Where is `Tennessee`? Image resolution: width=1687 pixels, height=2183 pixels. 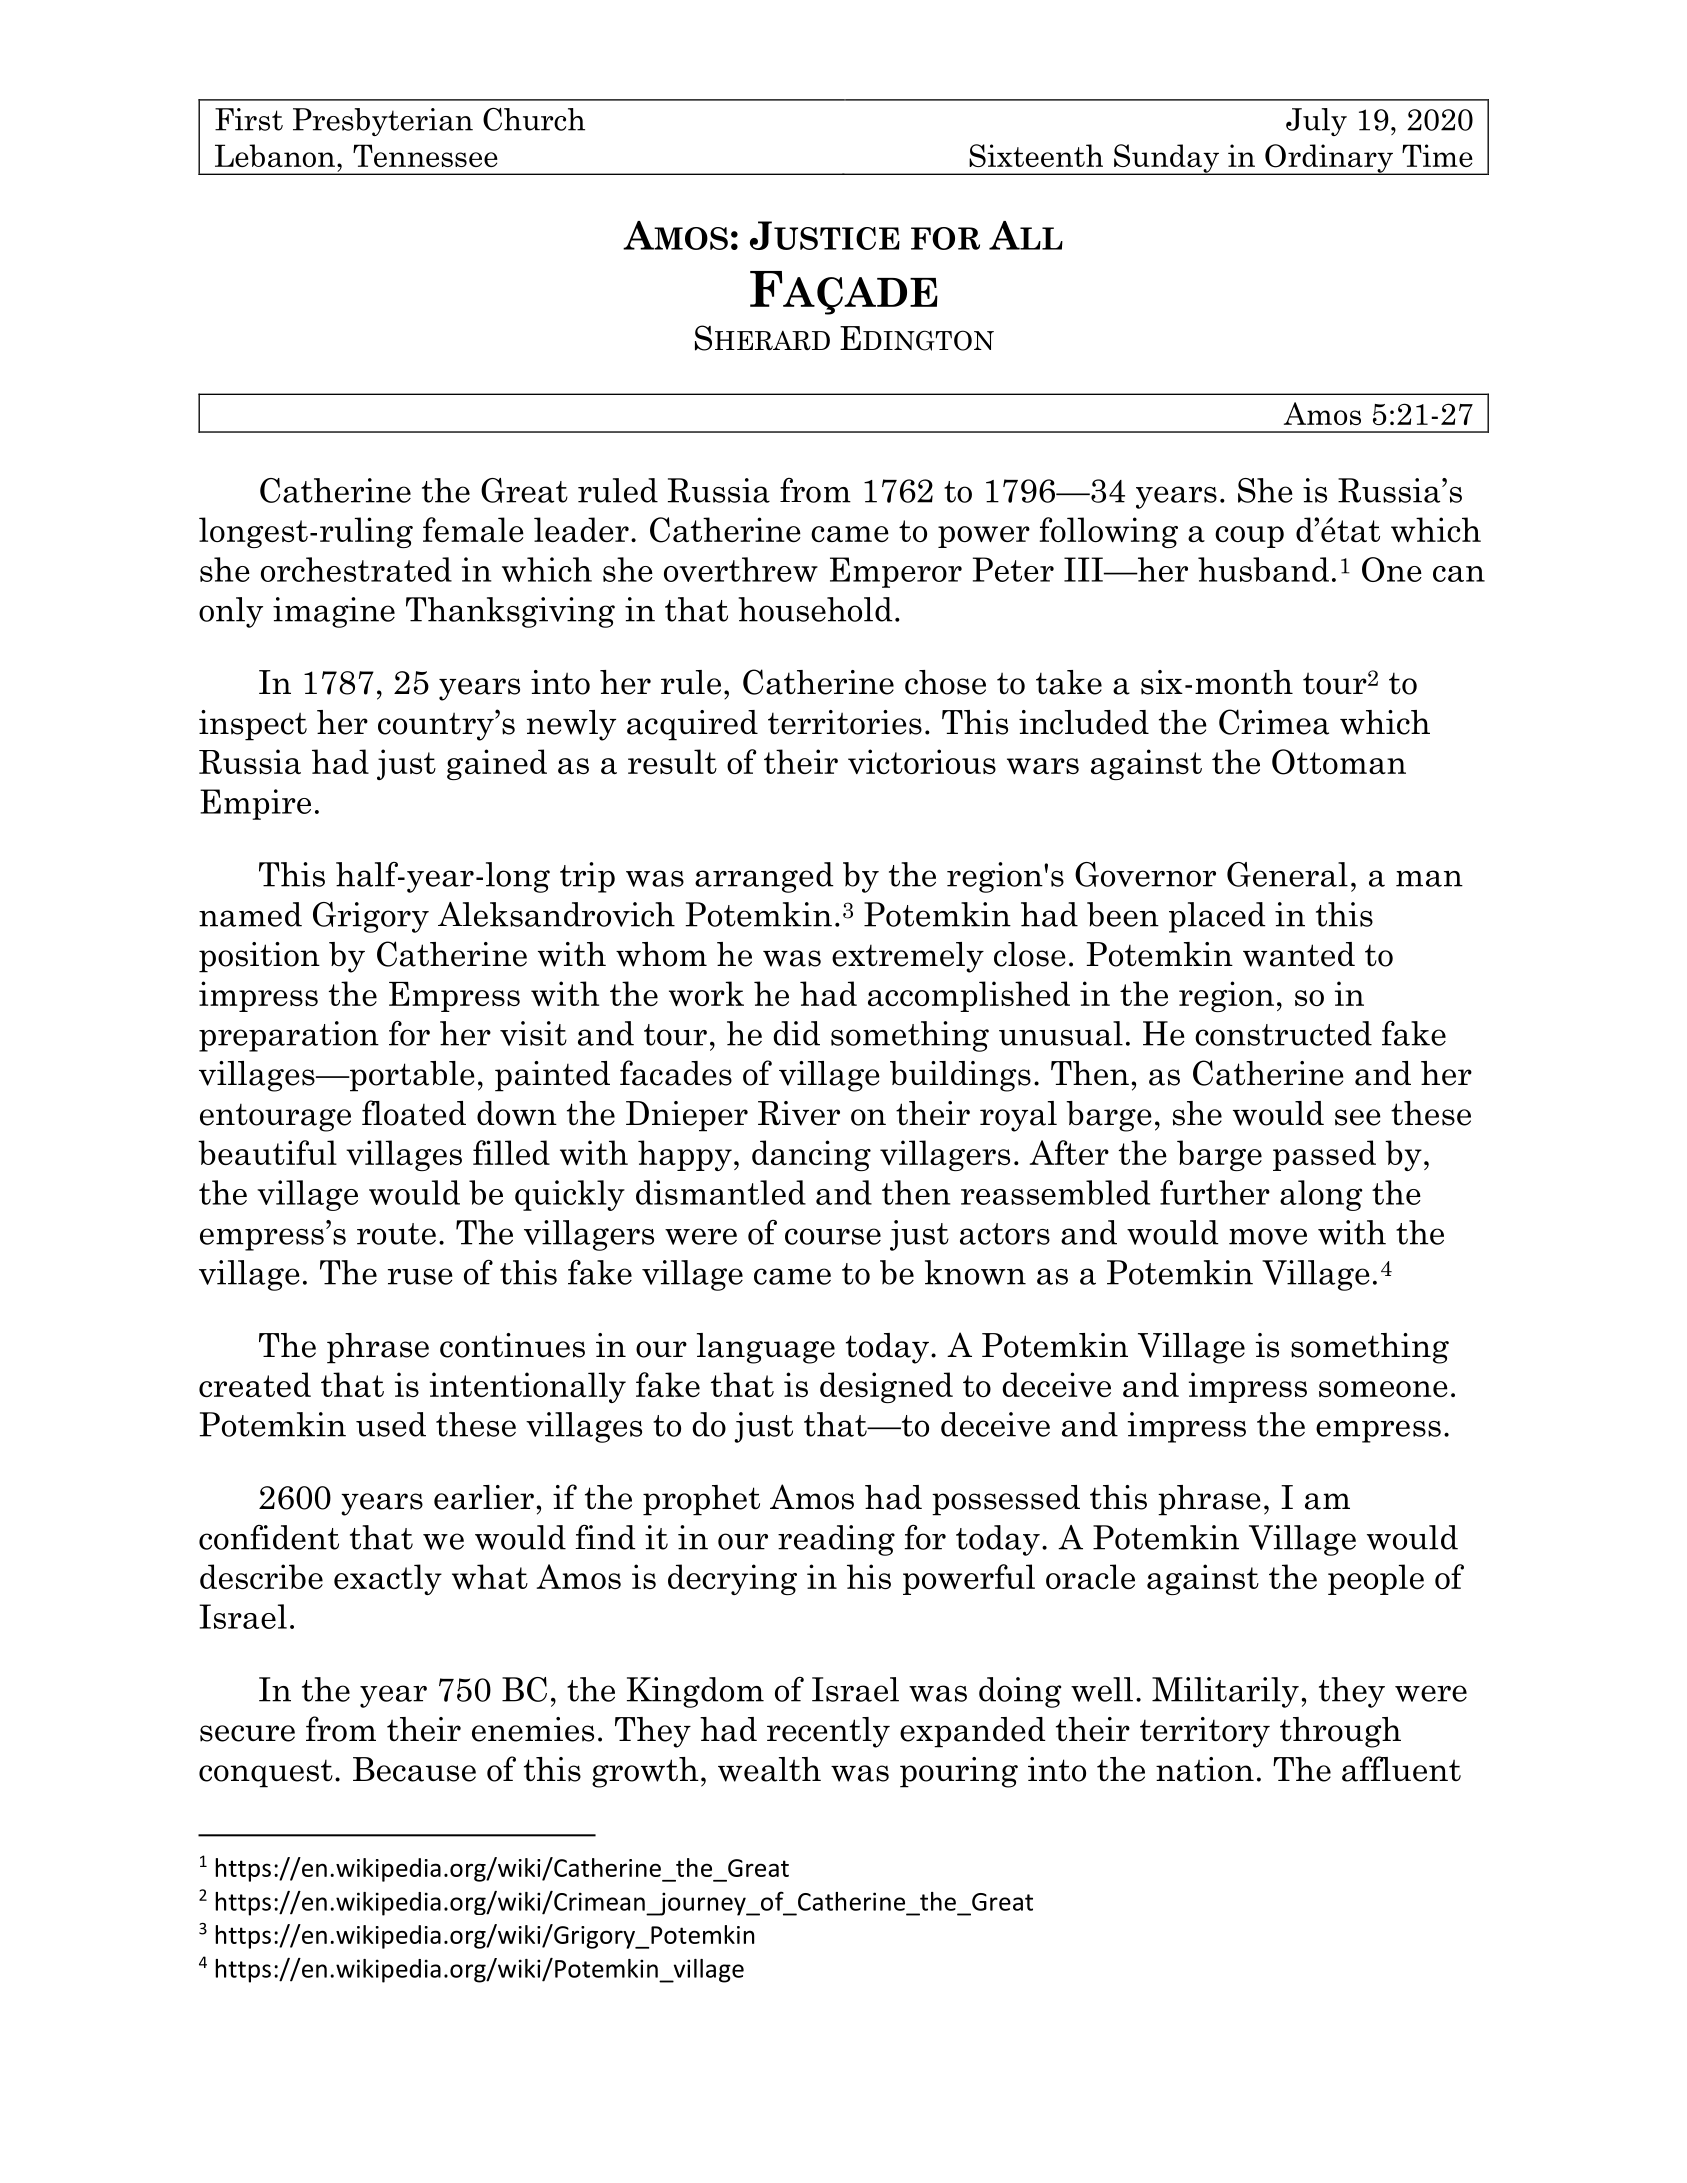 Tennessee is located at coordinates (425, 155).
